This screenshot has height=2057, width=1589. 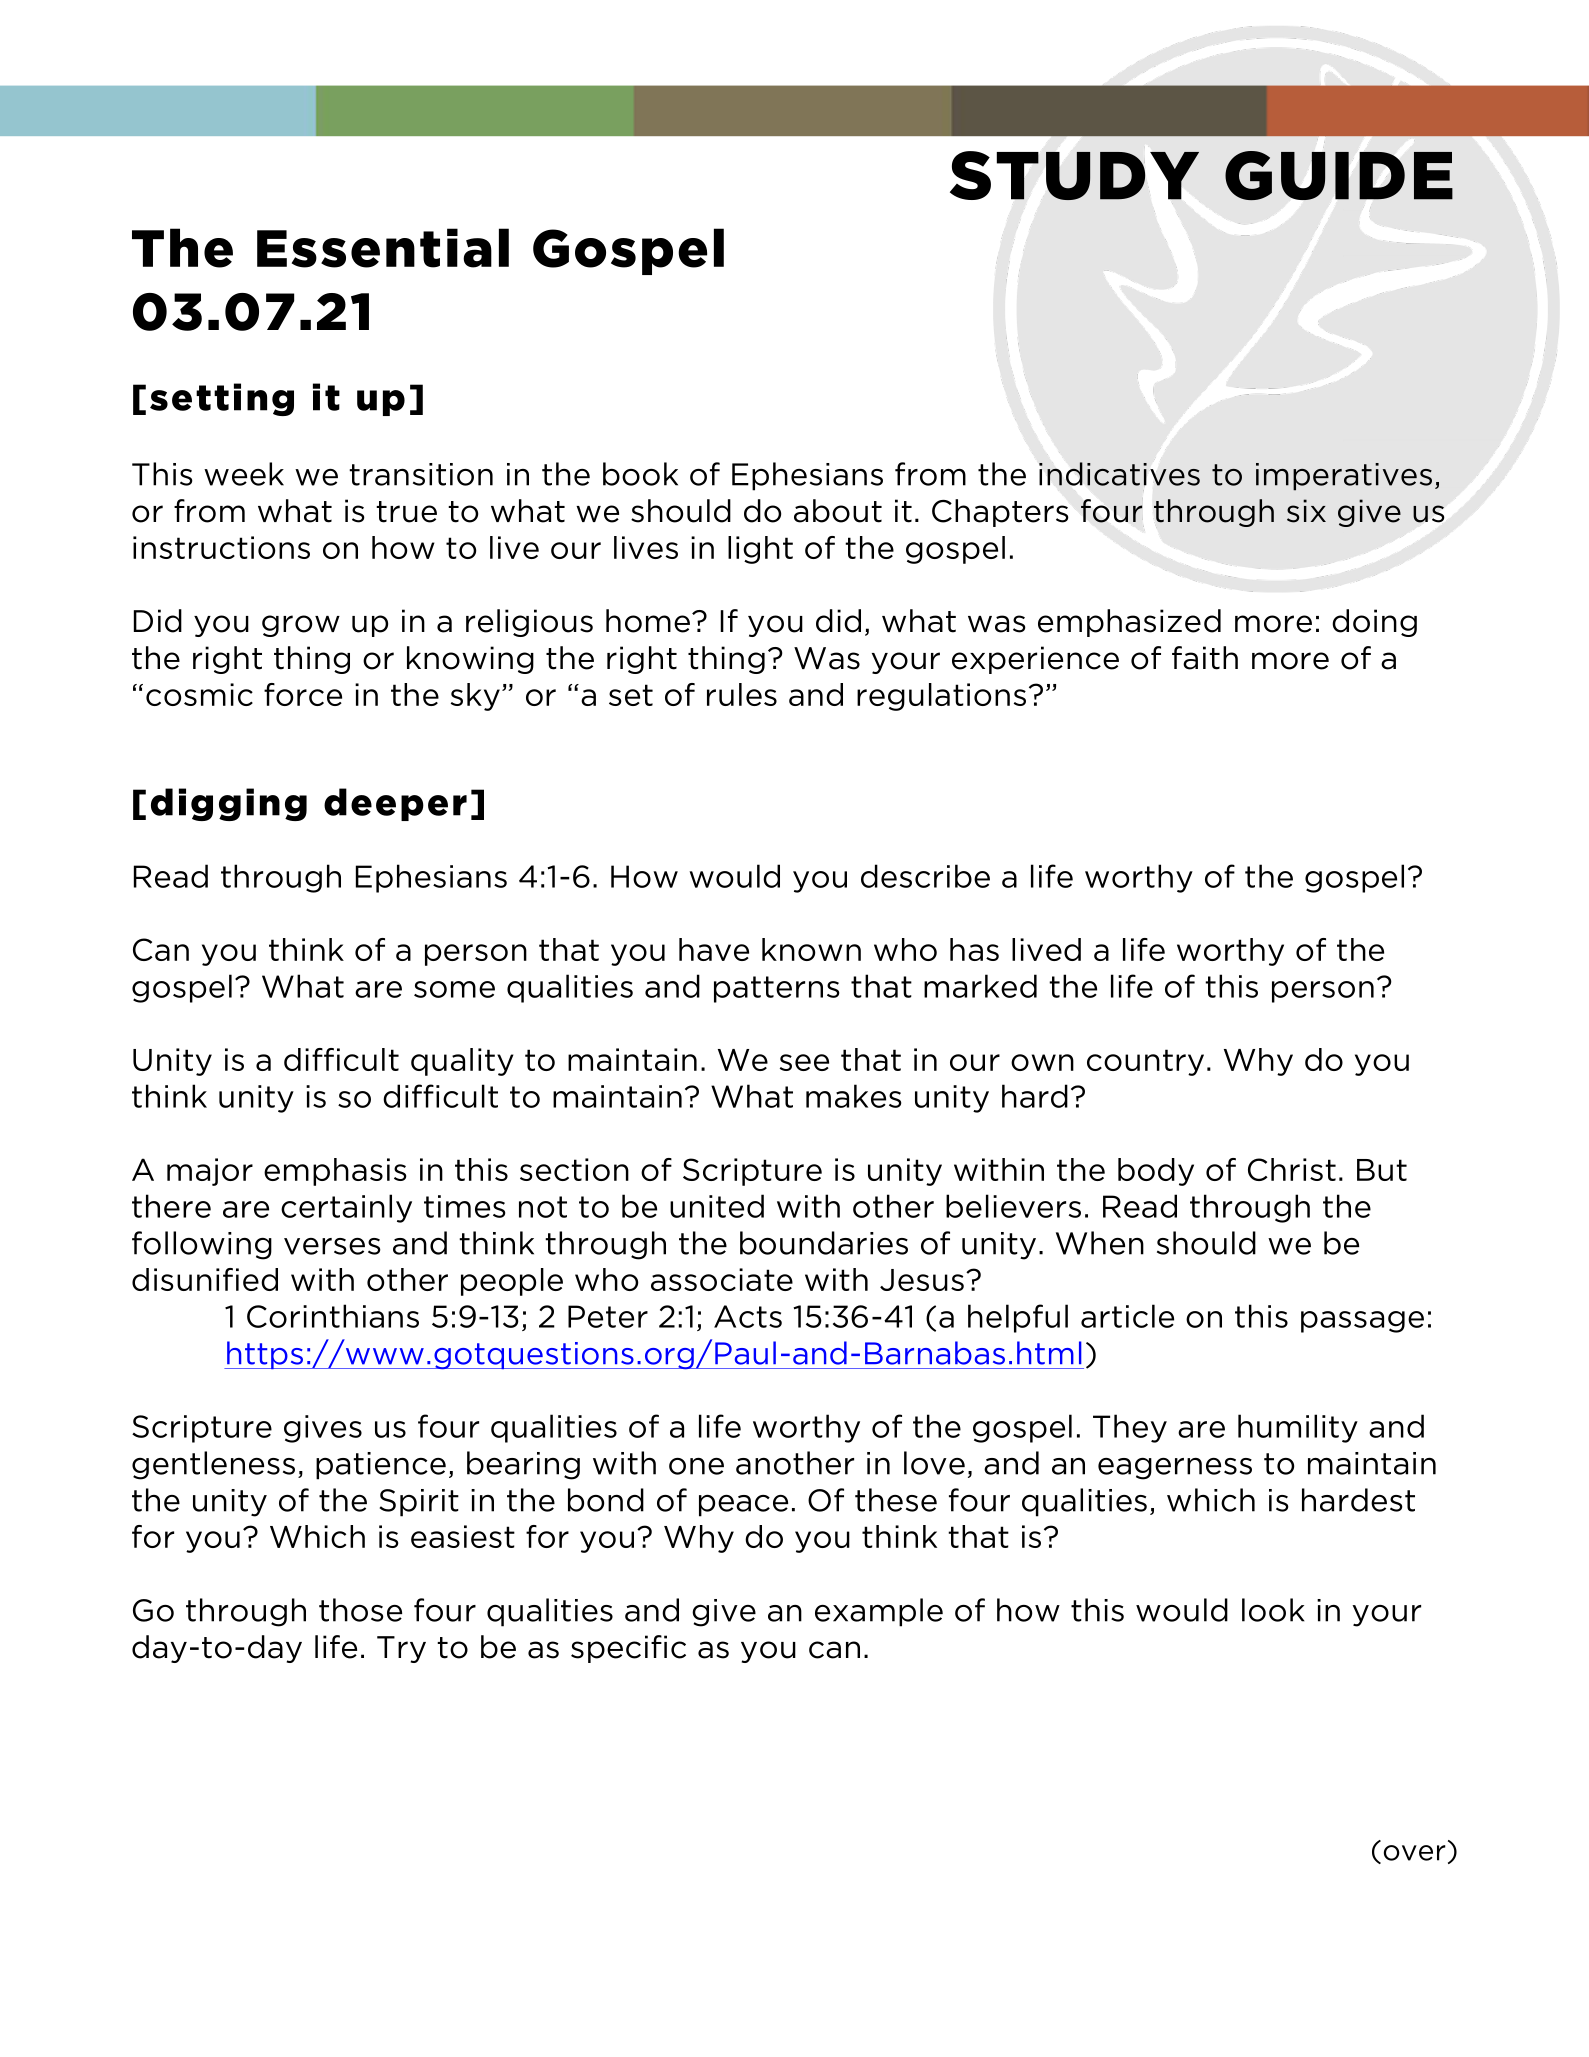 I want to click on patterns, so click(x=776, y=989).
